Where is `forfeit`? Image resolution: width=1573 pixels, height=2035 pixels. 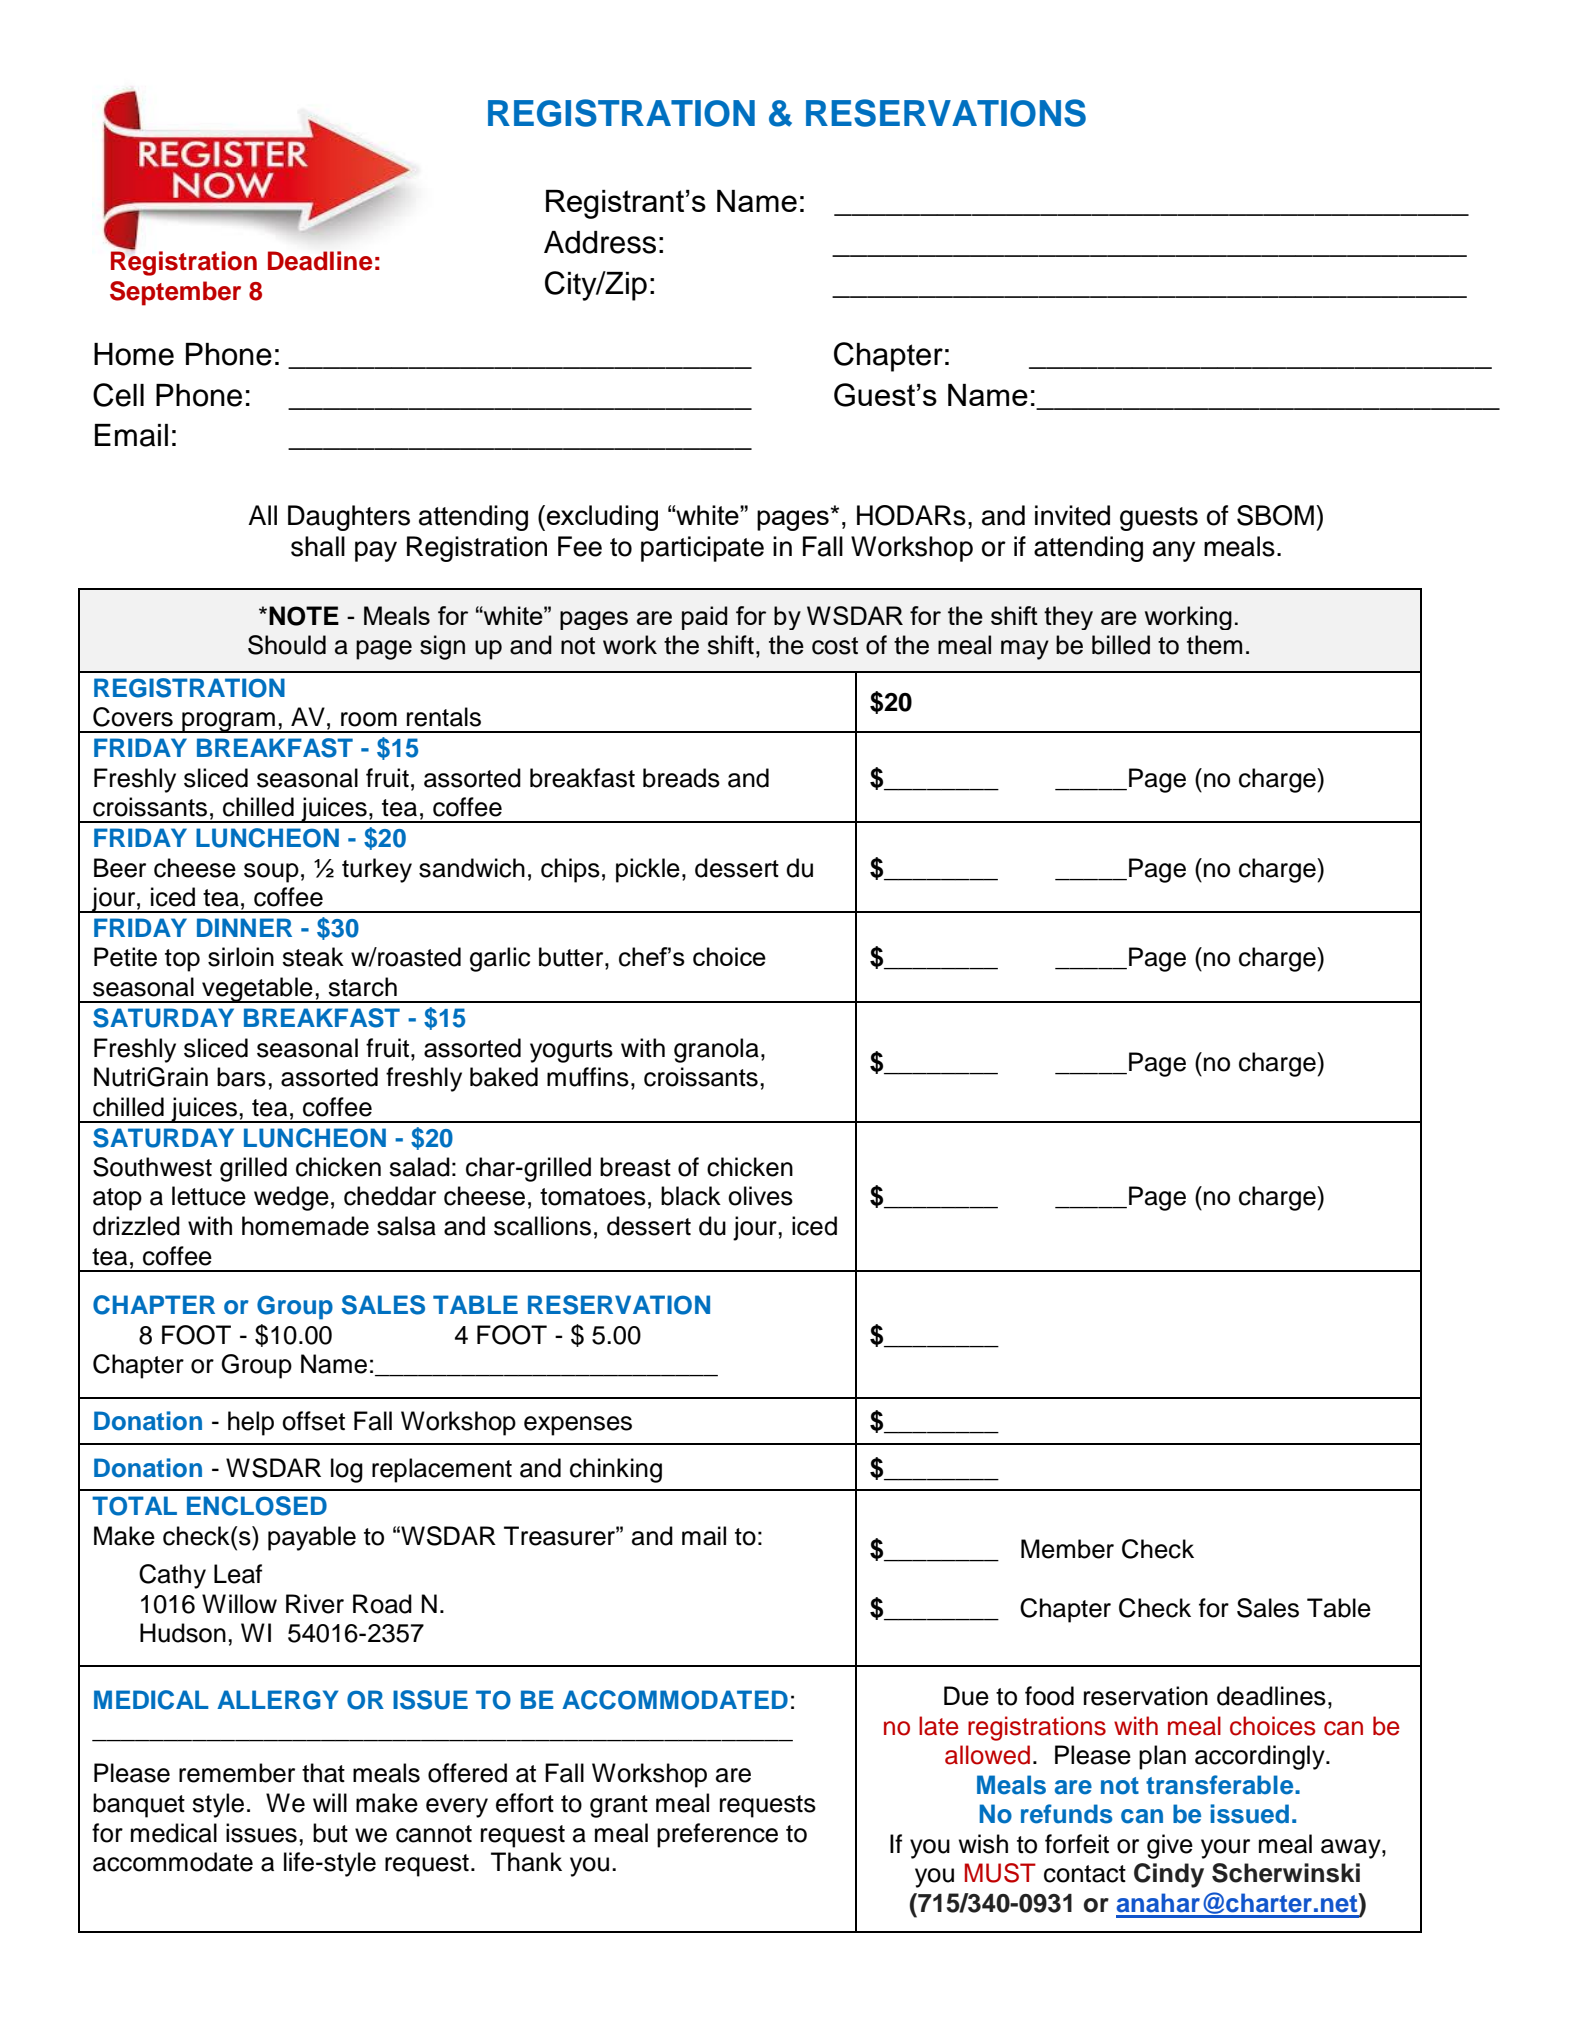 forfeit is located at coordinates (1077, 1844).
